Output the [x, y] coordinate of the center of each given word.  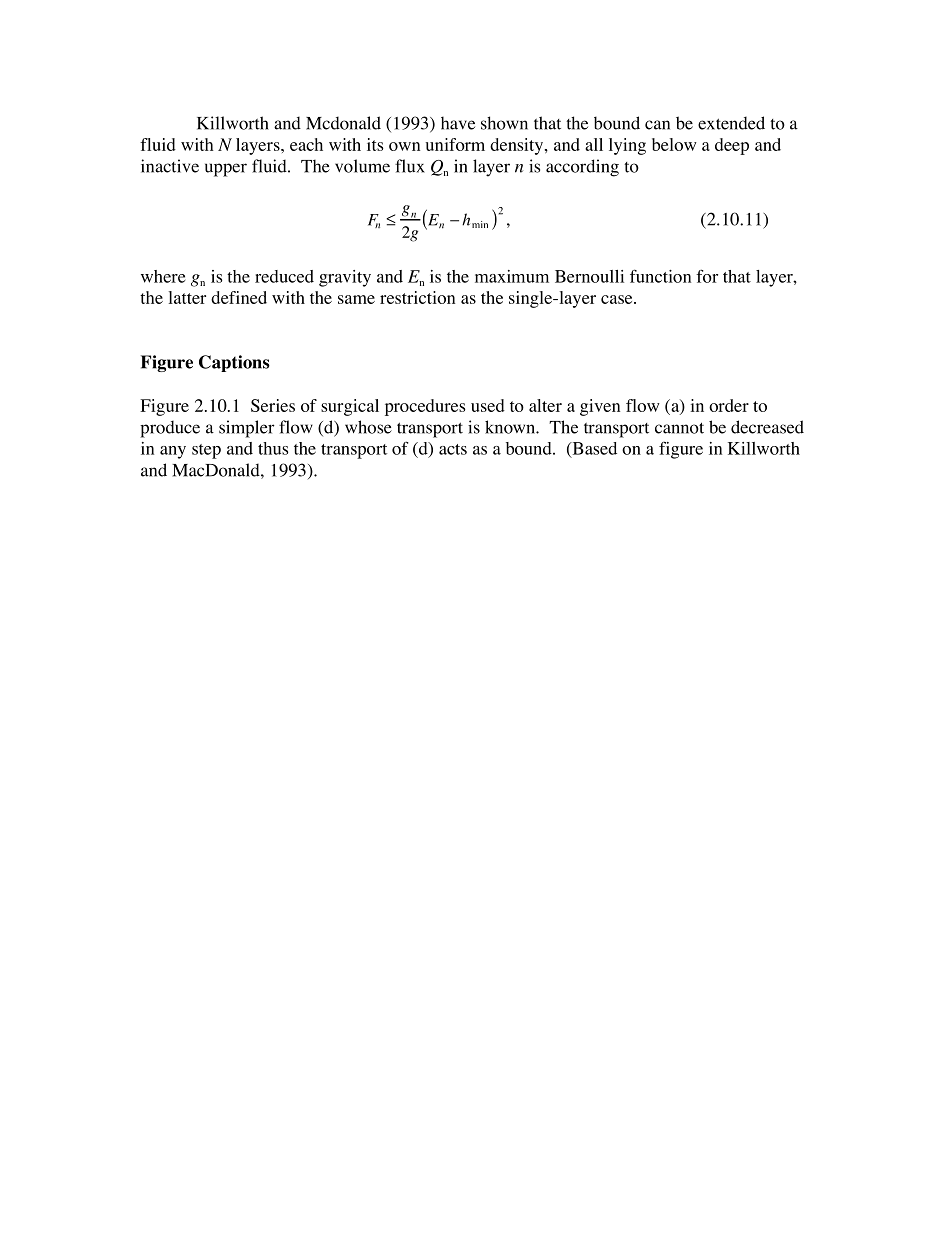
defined [239, 297]
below [674, 144]
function [660, 276]
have [458, 123]
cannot [679, 428]
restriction [417, 297]
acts [453, 449]
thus [273, 448]
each [306, 144]
